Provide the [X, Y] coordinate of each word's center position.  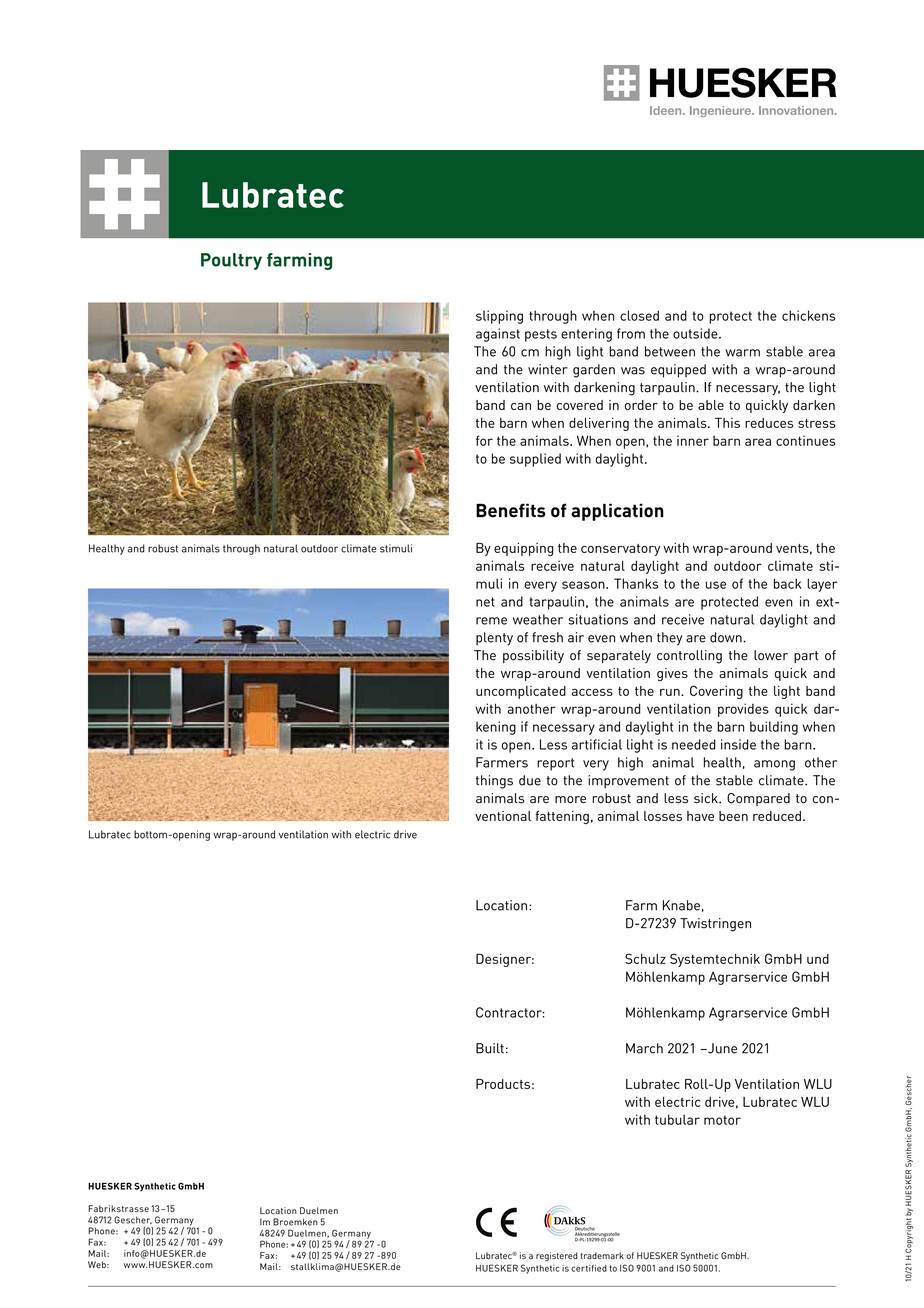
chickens [809, 315]
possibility [533, 656]
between [670, 351]
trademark [602, 1255]
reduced [777, 816]
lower [771, 655]
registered [557, 1257]
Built [490, 1048]
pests [541, 335]
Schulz [645, 958]
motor [722, 1120]
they [669, 639]
